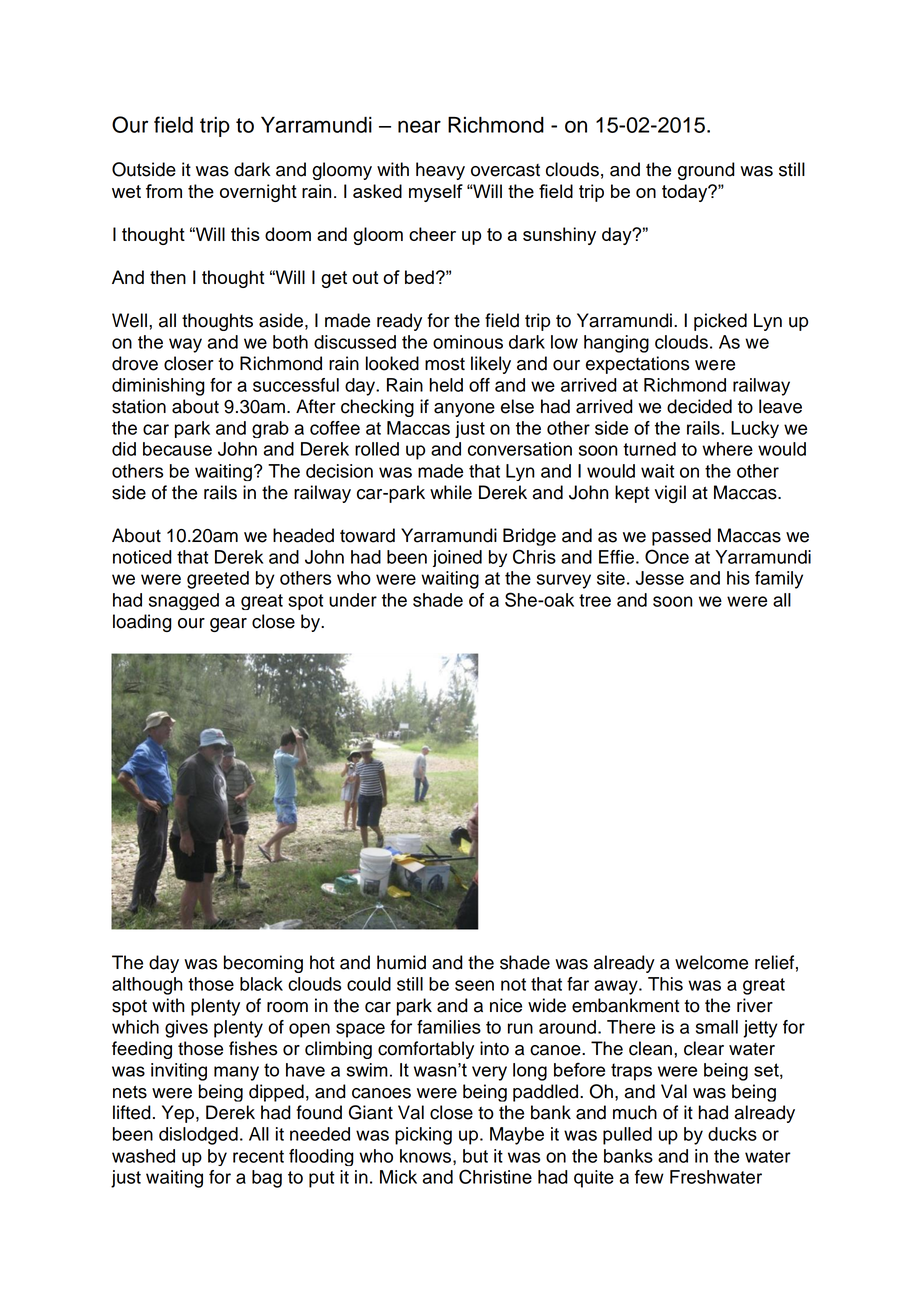 The height and width of the image is (1308, 924). What do you see at coordinates (158, 387) in the image?
I see `diminishing` at bounding box center [158, 387].
